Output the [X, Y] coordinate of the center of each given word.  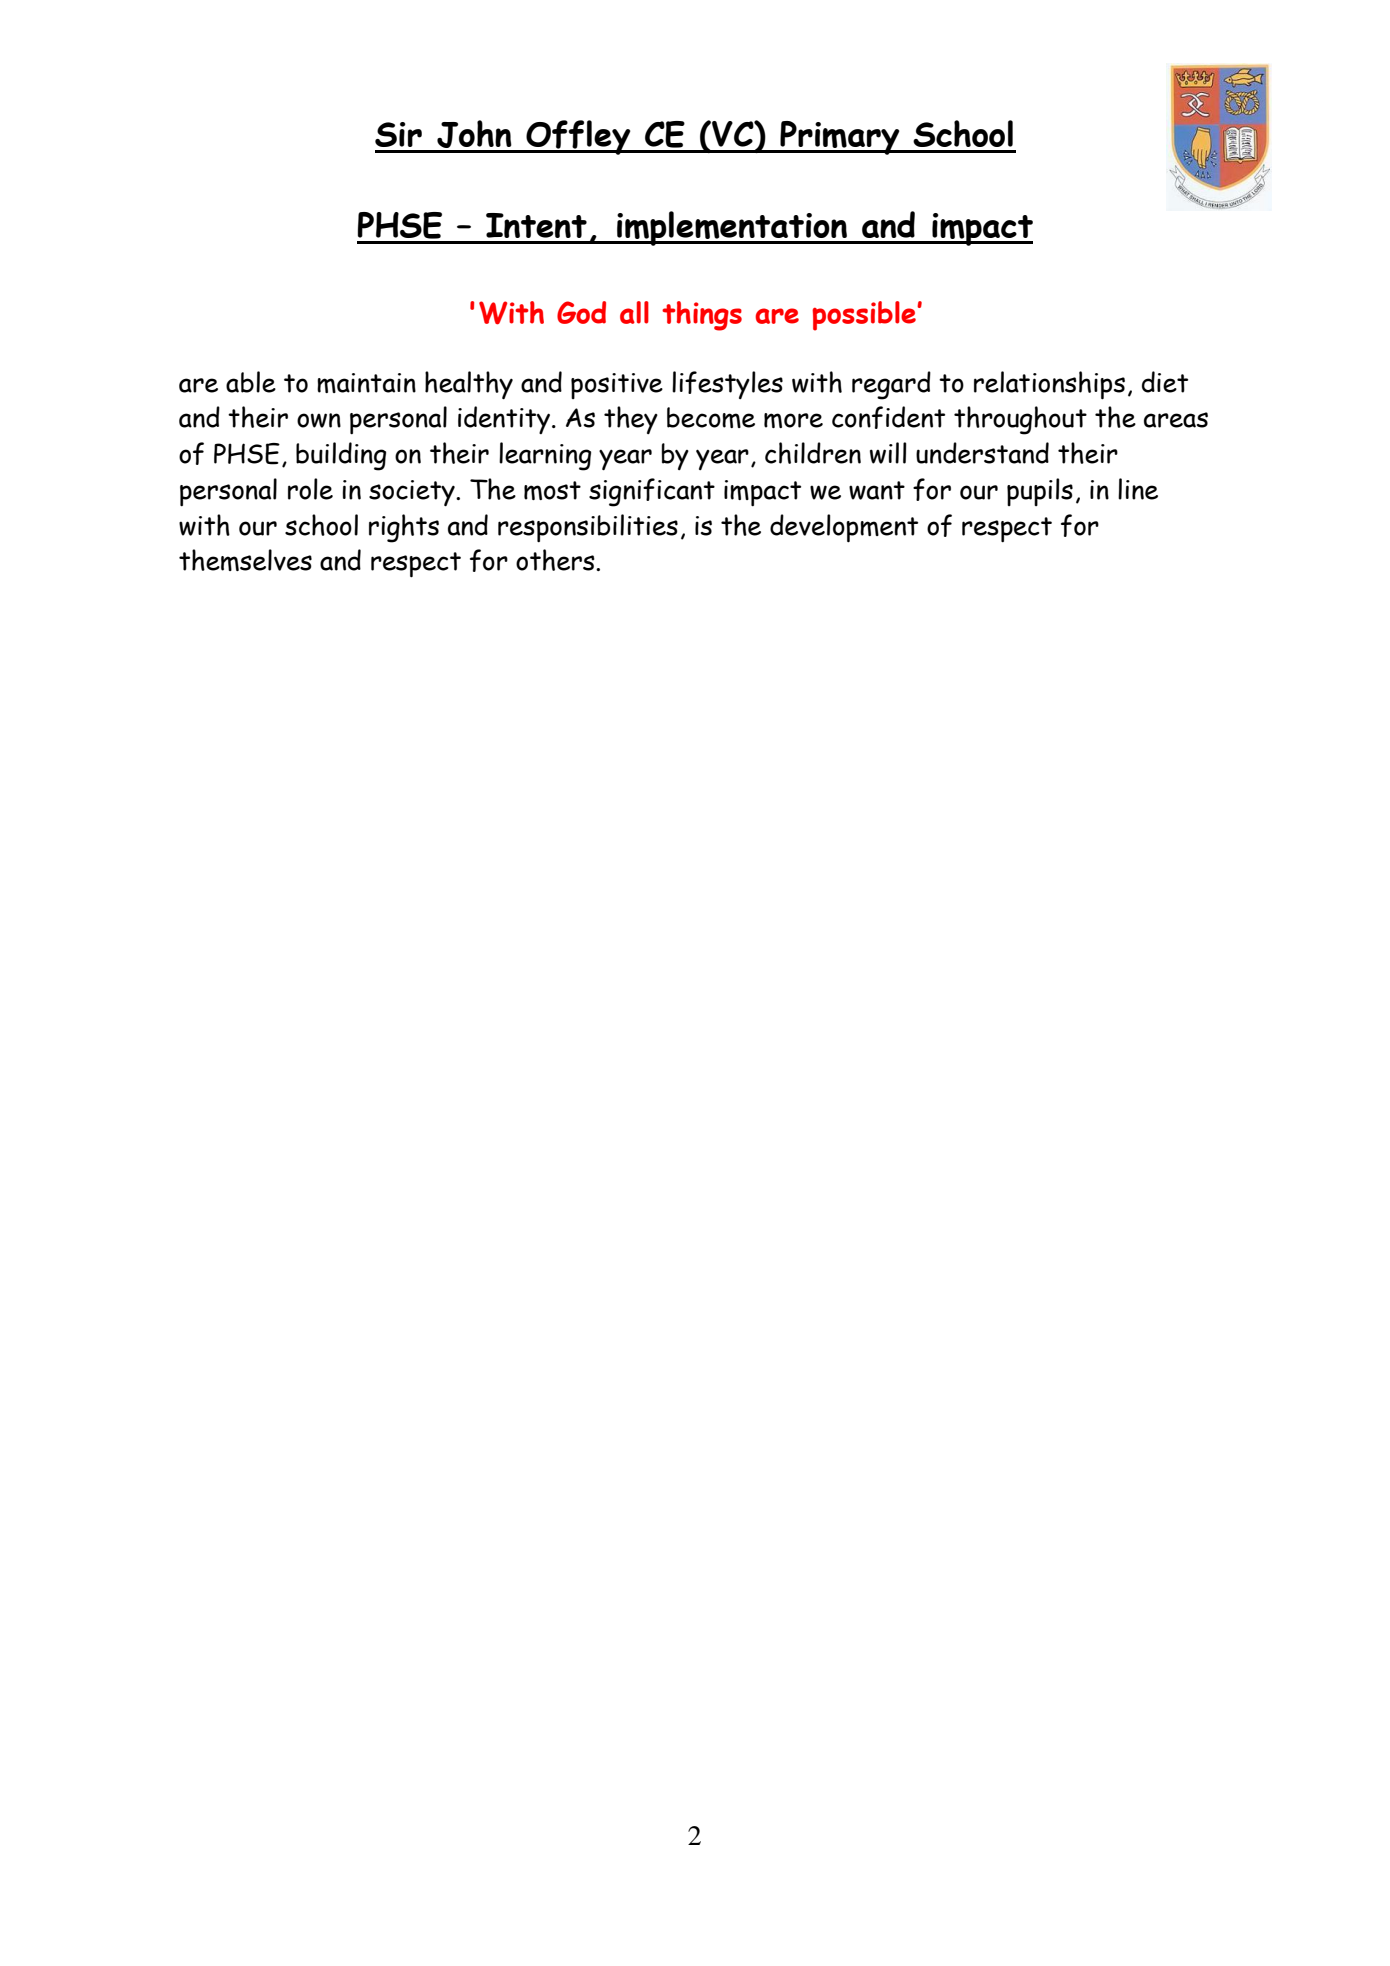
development [844, 528]
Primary [840, 138]
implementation [732, 228]
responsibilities [588, 528]
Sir [398, 134]
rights [404, 528]
